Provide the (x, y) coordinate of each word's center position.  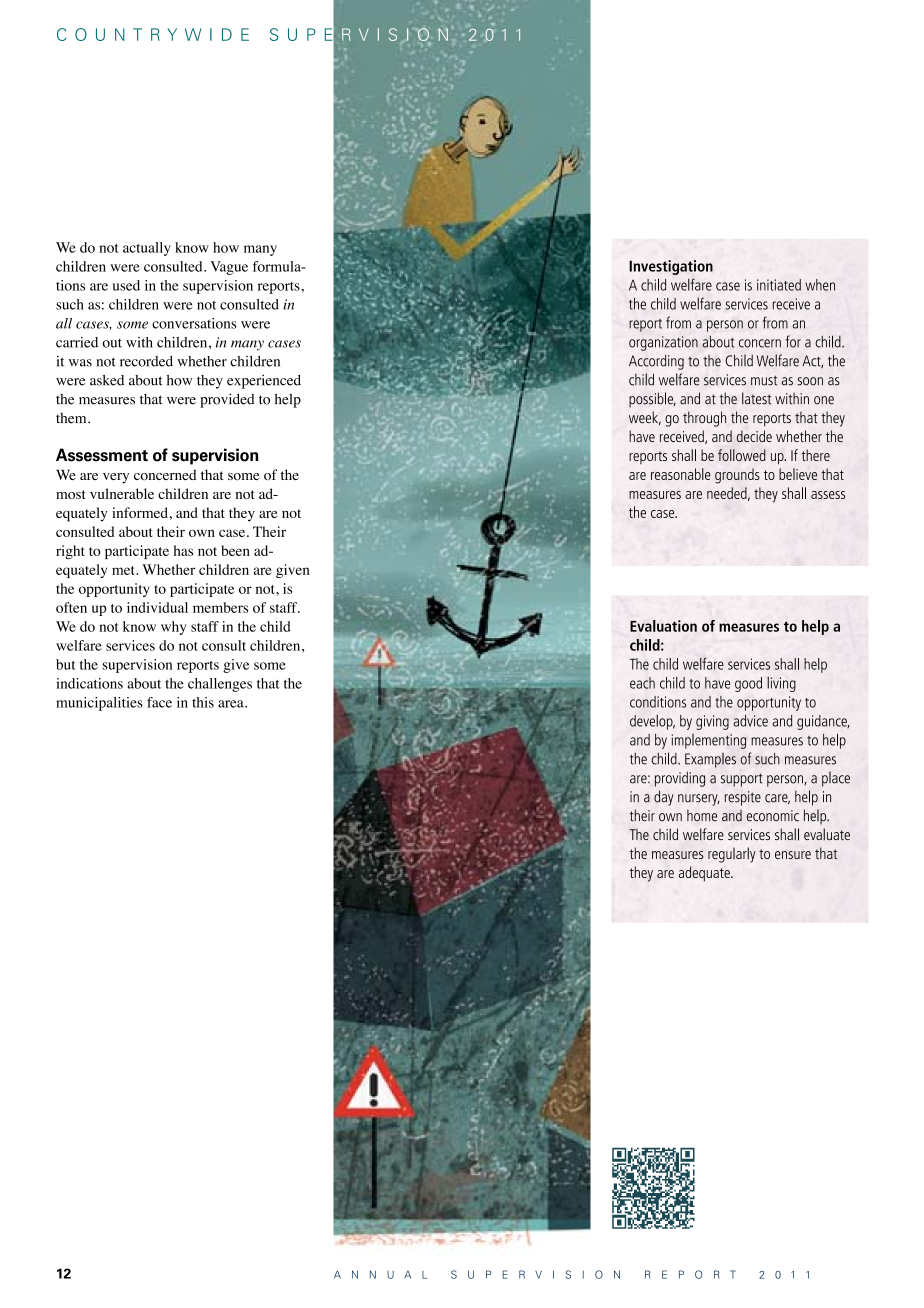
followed (742, 455)
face (159, 702)
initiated (779, 285)
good (748, 684)
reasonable (681, 474)
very (116, 478)
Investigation (671, 267)
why (173, 628)
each (642, 683)
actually (147, 249)
